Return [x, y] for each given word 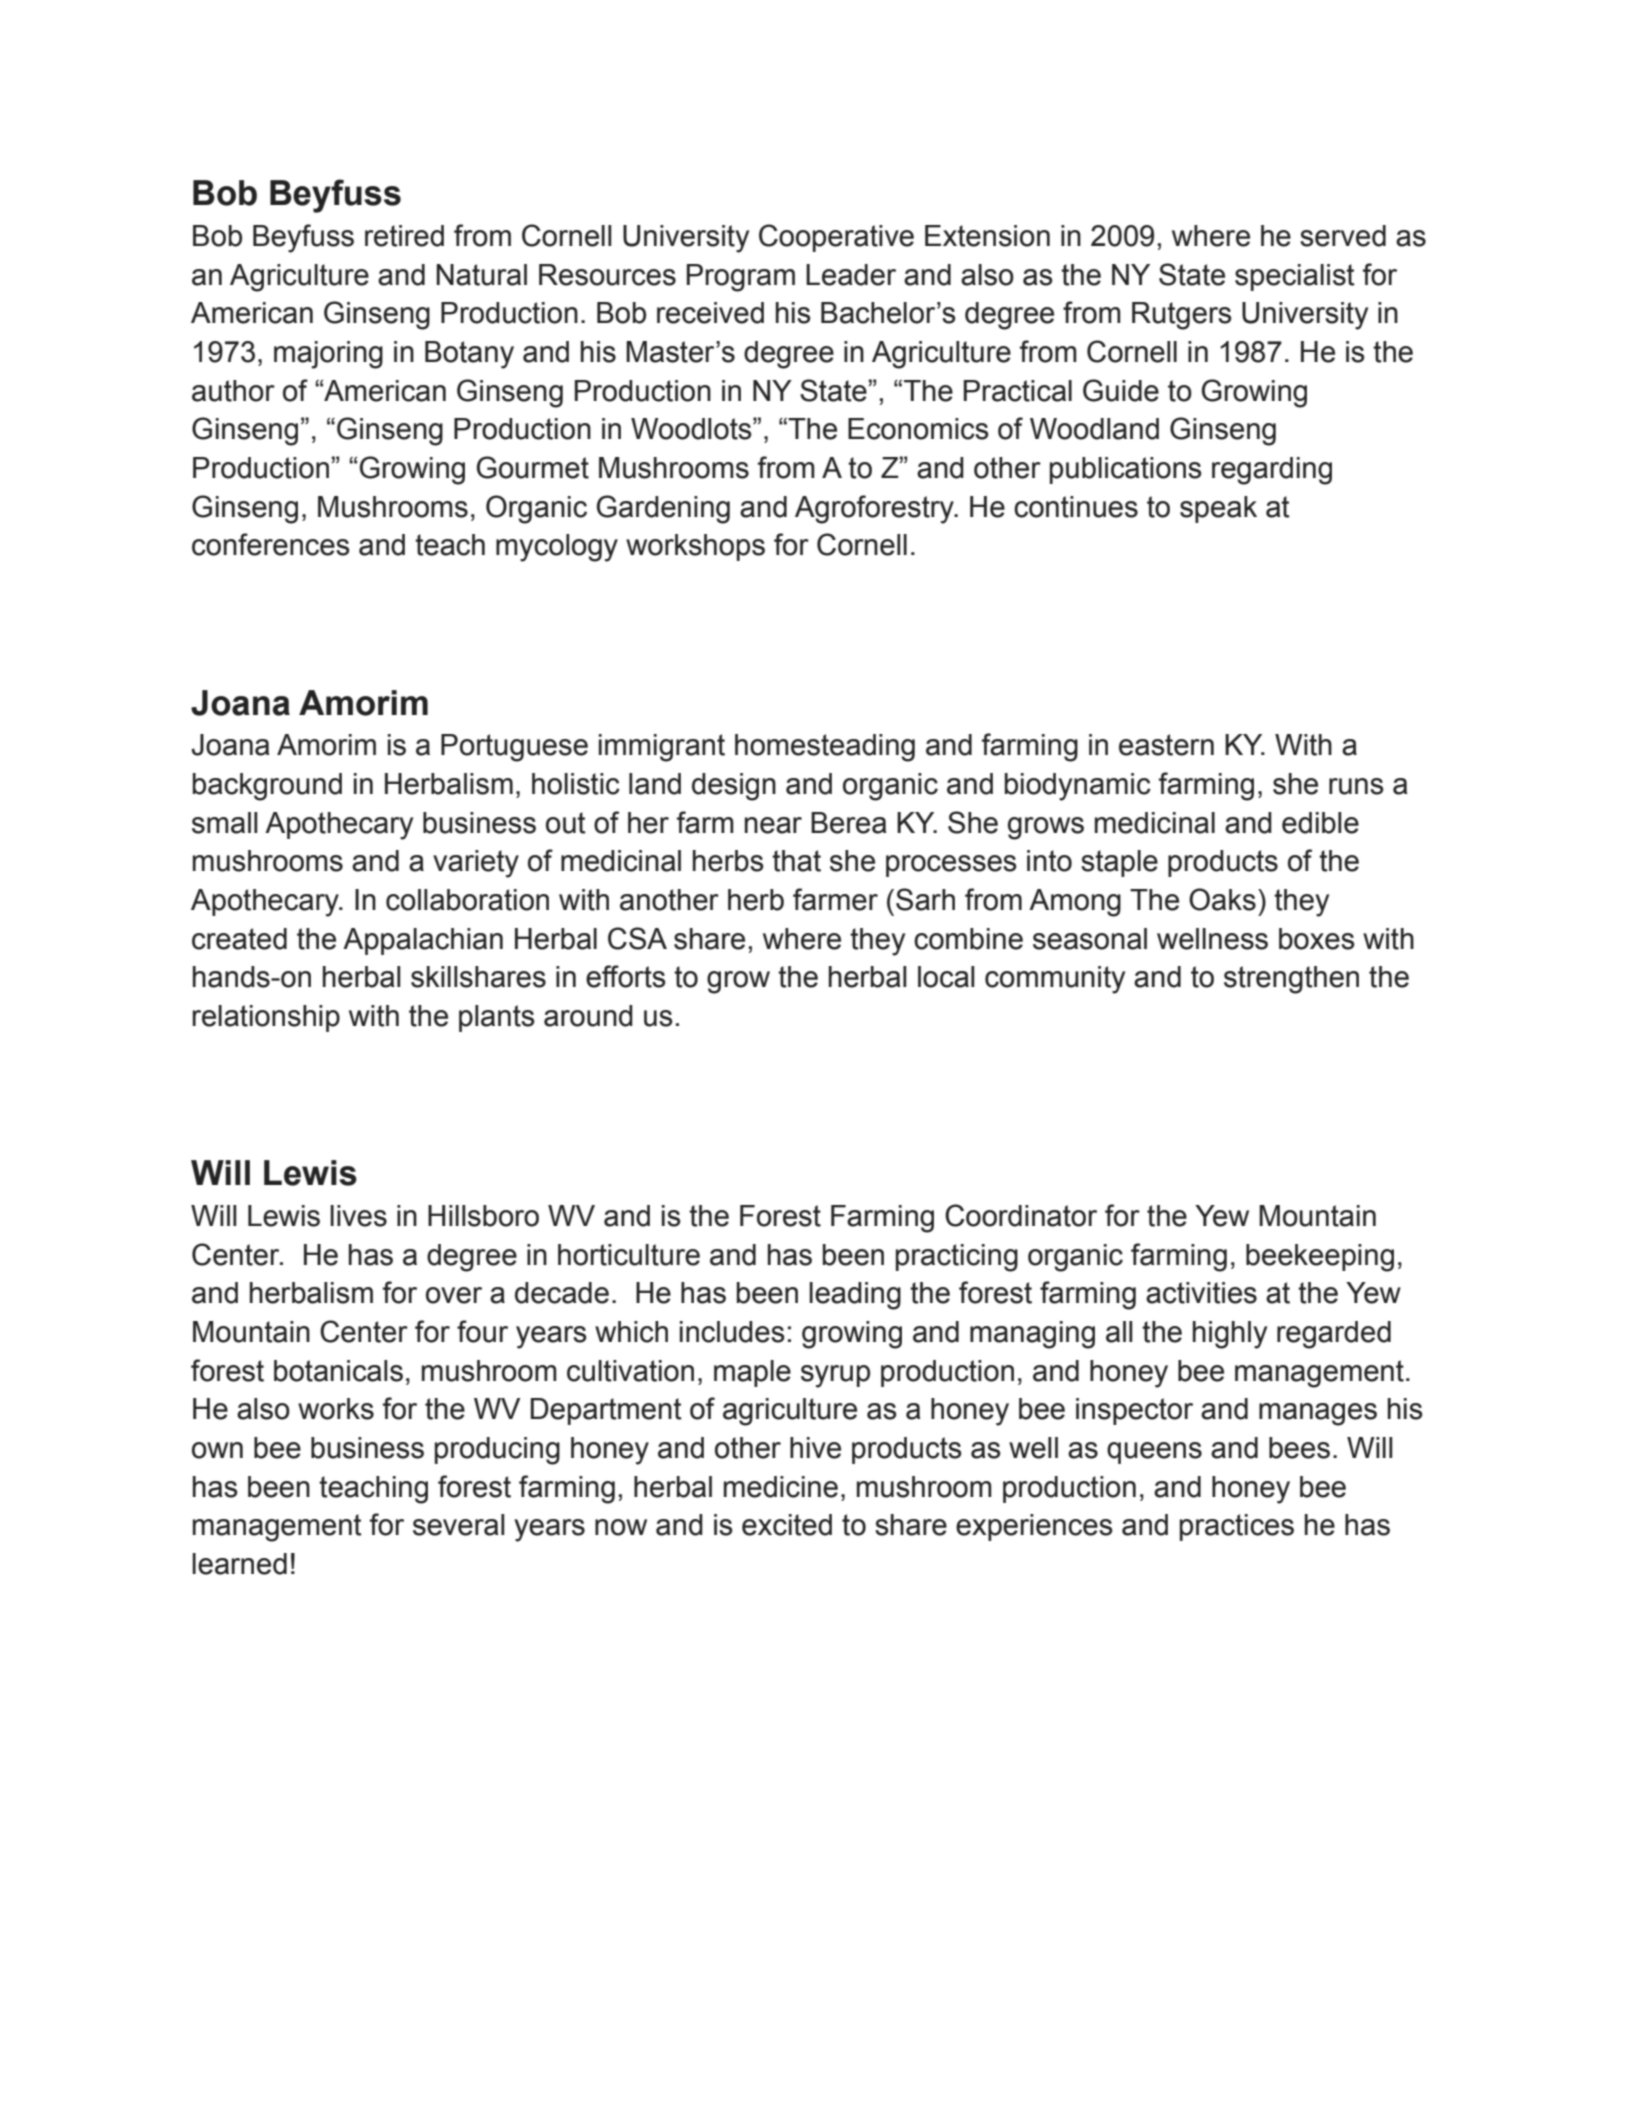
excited [787, 1525]
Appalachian [423, 941]
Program [741, 278]
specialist [1295, 277]
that [796, 861]
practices [1237, 1527]
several [459, 1525]
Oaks [1222, 899]
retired [404, 236]
